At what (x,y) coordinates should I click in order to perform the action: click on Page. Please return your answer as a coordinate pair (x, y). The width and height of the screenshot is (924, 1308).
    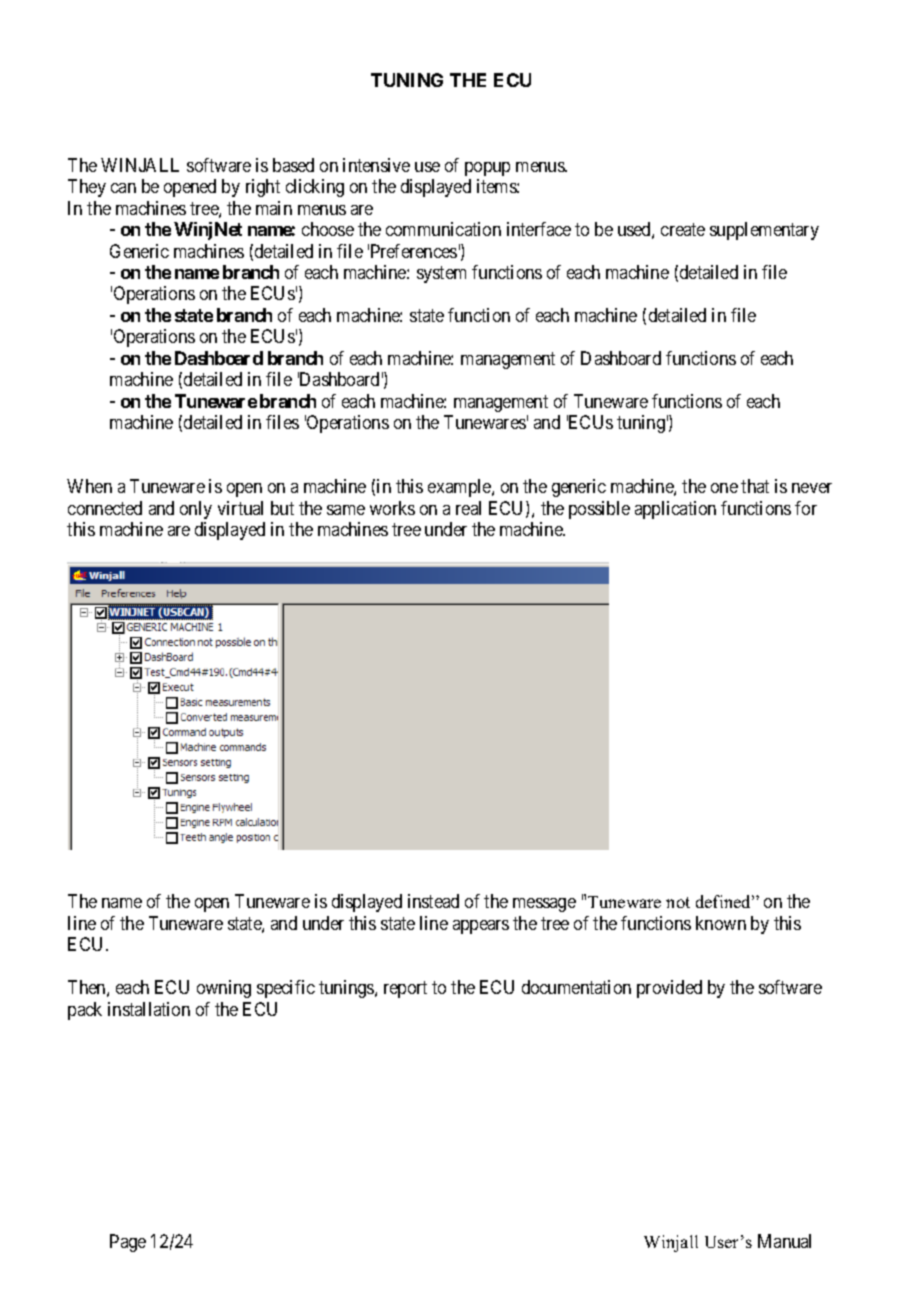
    Looking at the image, I should click on (128, 1243).
